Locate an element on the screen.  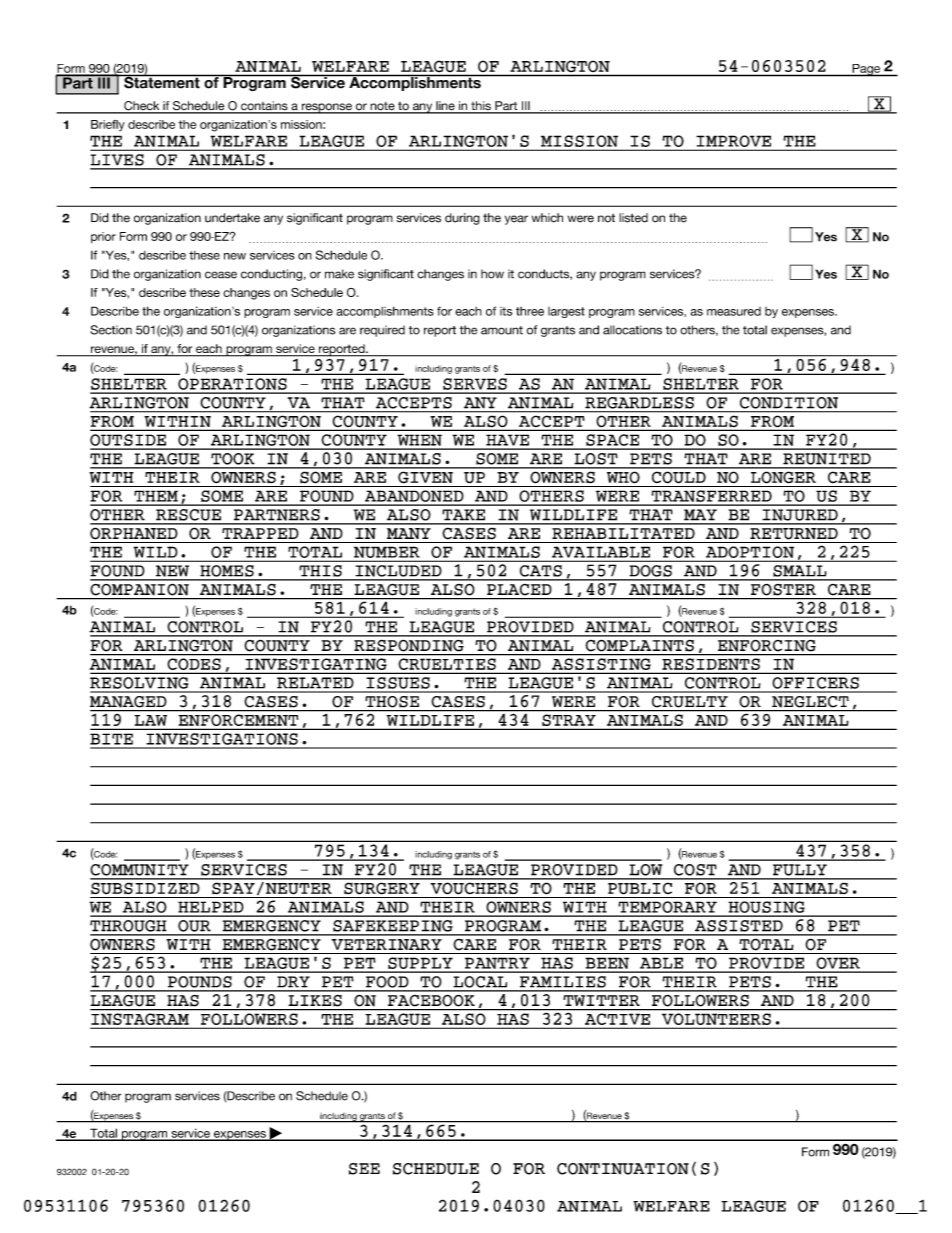
SEE is located at coordinates (364, 1169).
